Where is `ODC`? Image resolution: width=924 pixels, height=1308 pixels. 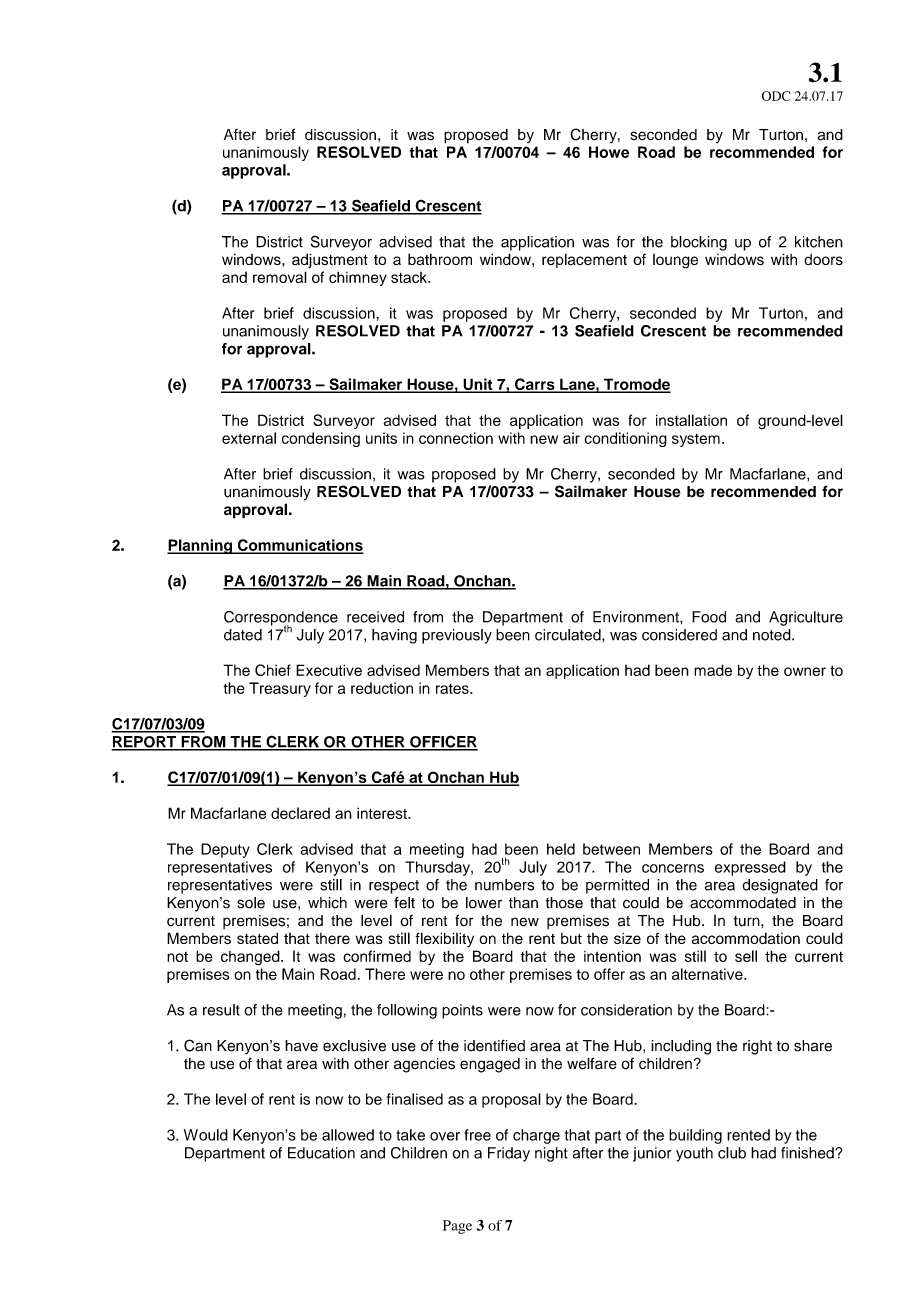
ODC is located at coordinates (776, 96).
